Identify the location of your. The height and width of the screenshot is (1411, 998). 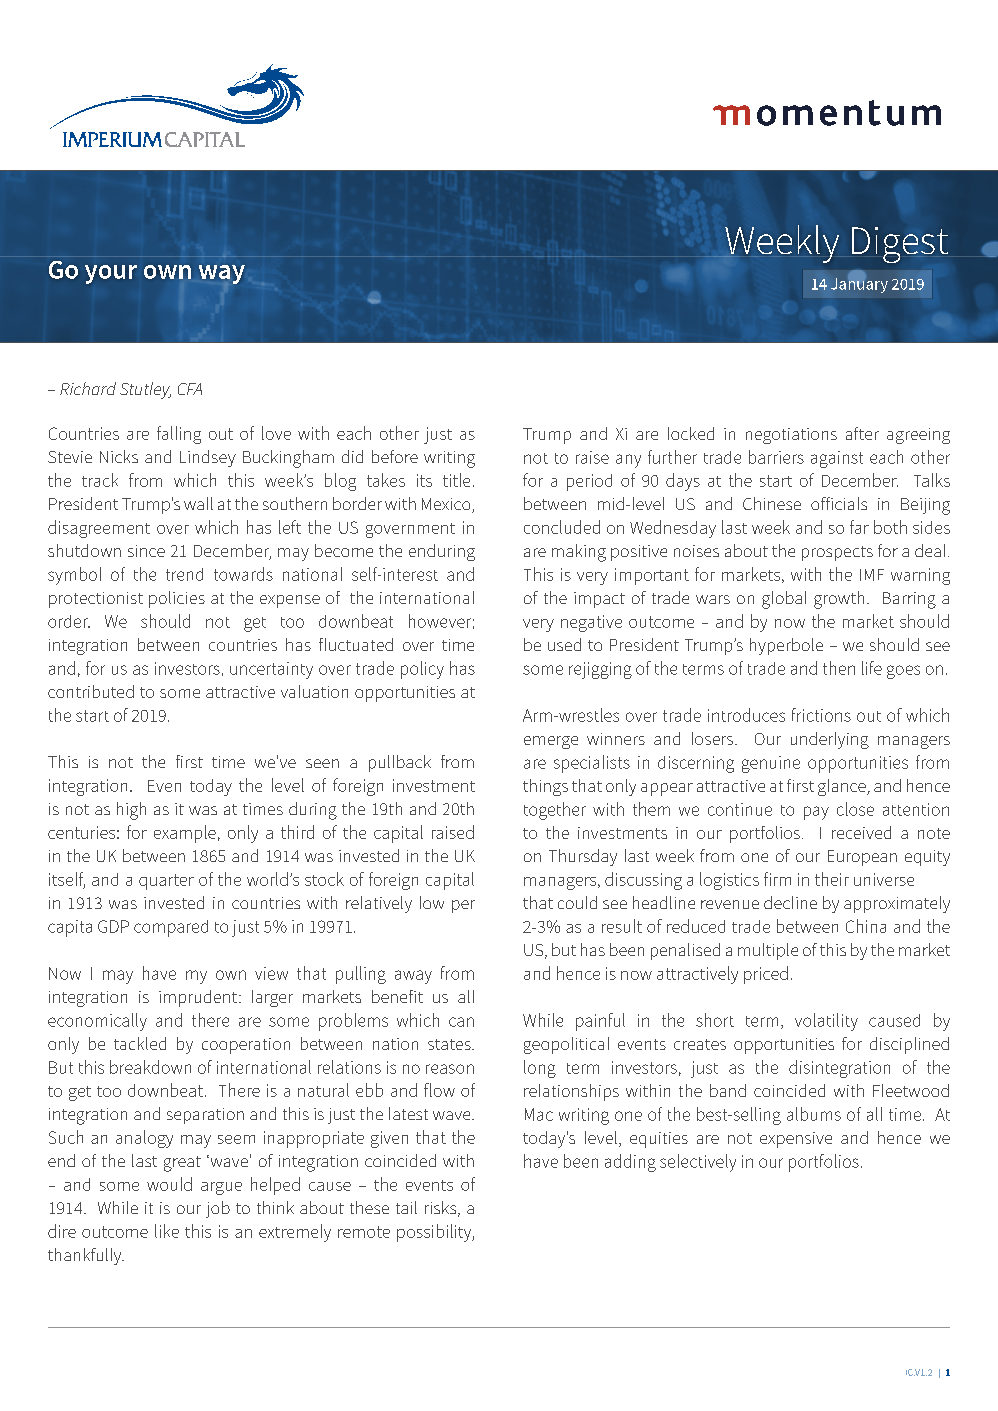
(111, 274).
